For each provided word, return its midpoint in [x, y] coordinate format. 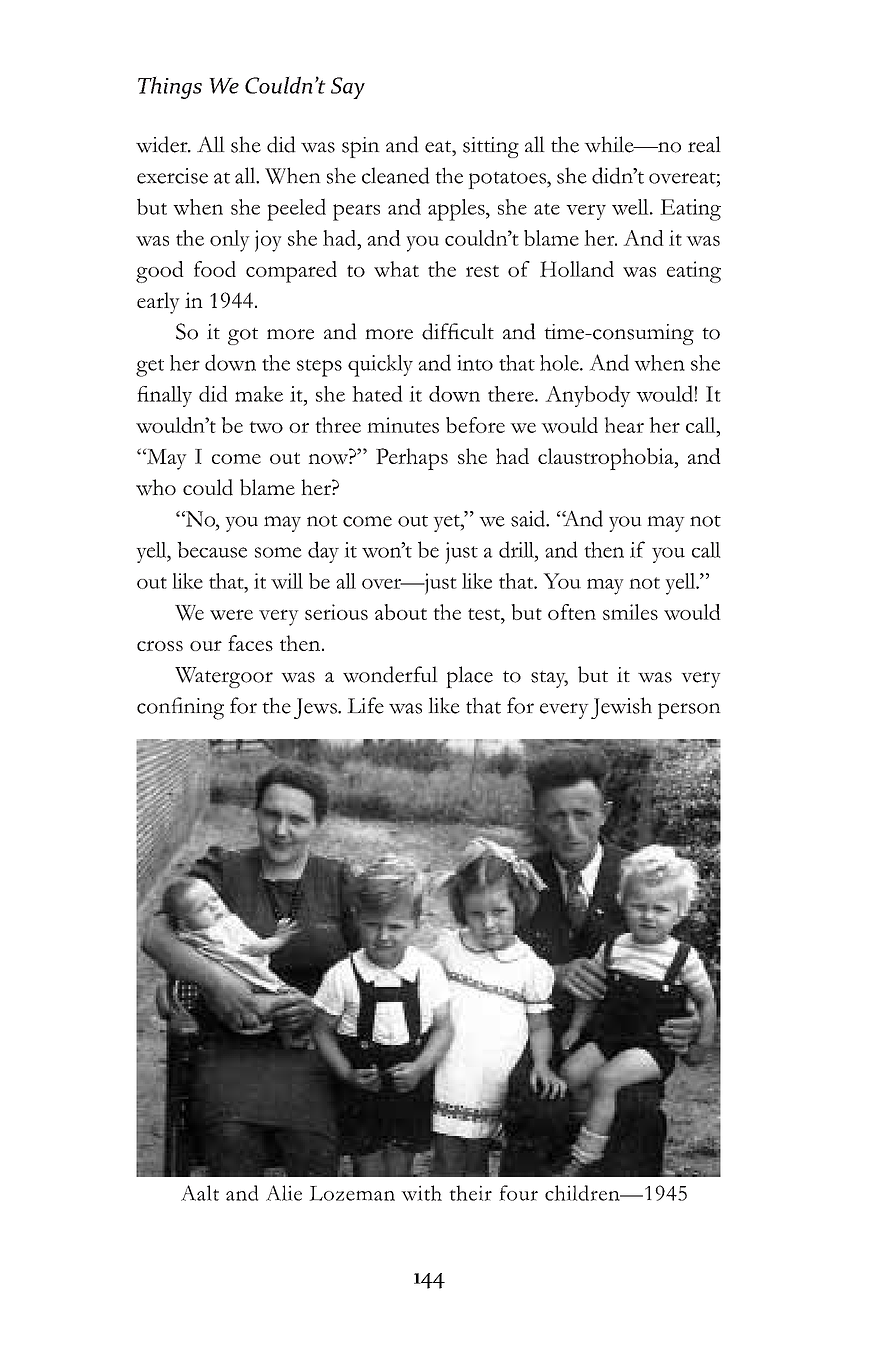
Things [170, 88]
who [156, 487]
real [704, 144]
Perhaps [412, 459]
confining [180, 708]
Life [365, 705]
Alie [284, 1193]
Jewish [621, 708]
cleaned [396, 175]
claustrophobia [607, 459]
